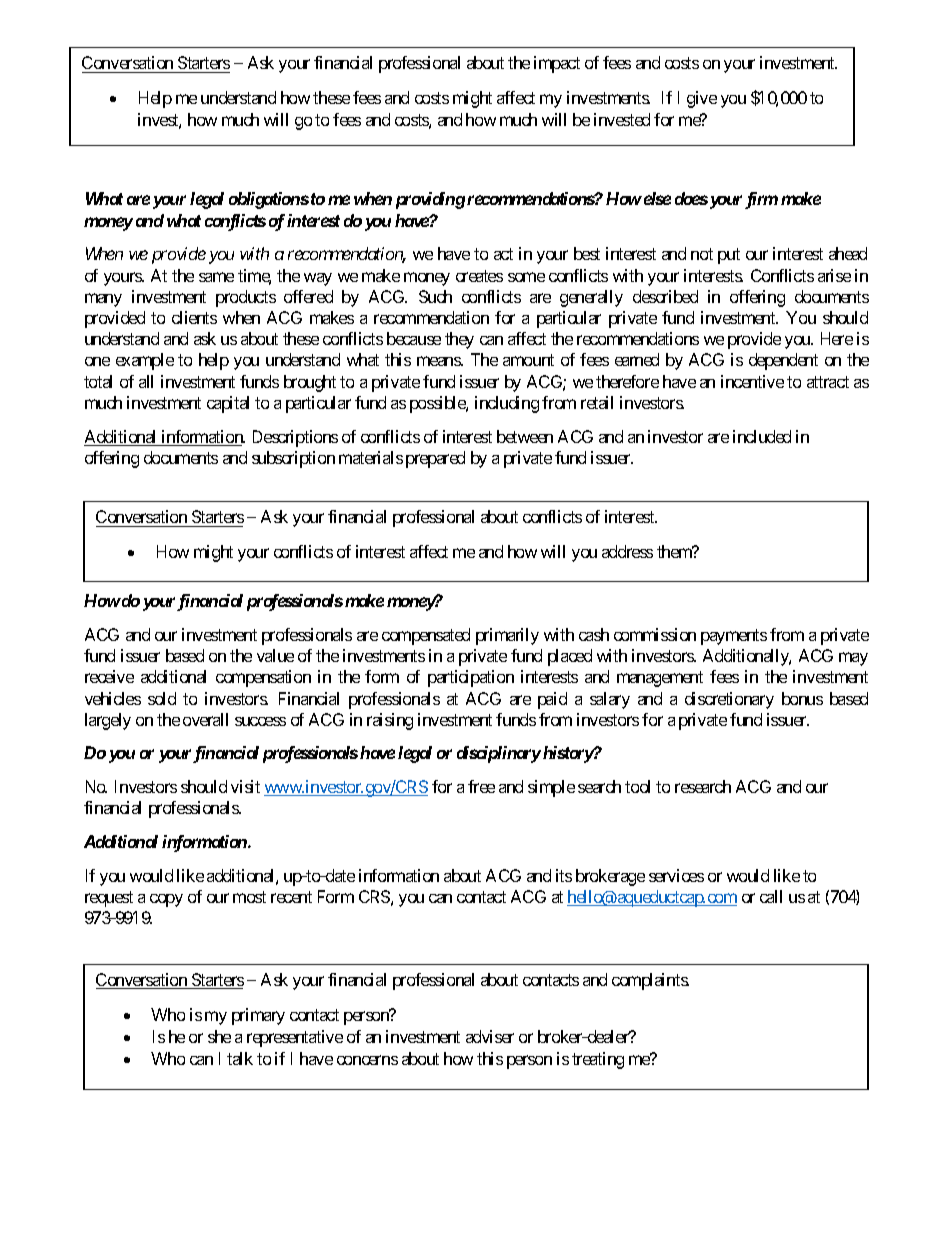  Describe the element at coordinates (219, 1036) in the page. I see `she` at that location.
